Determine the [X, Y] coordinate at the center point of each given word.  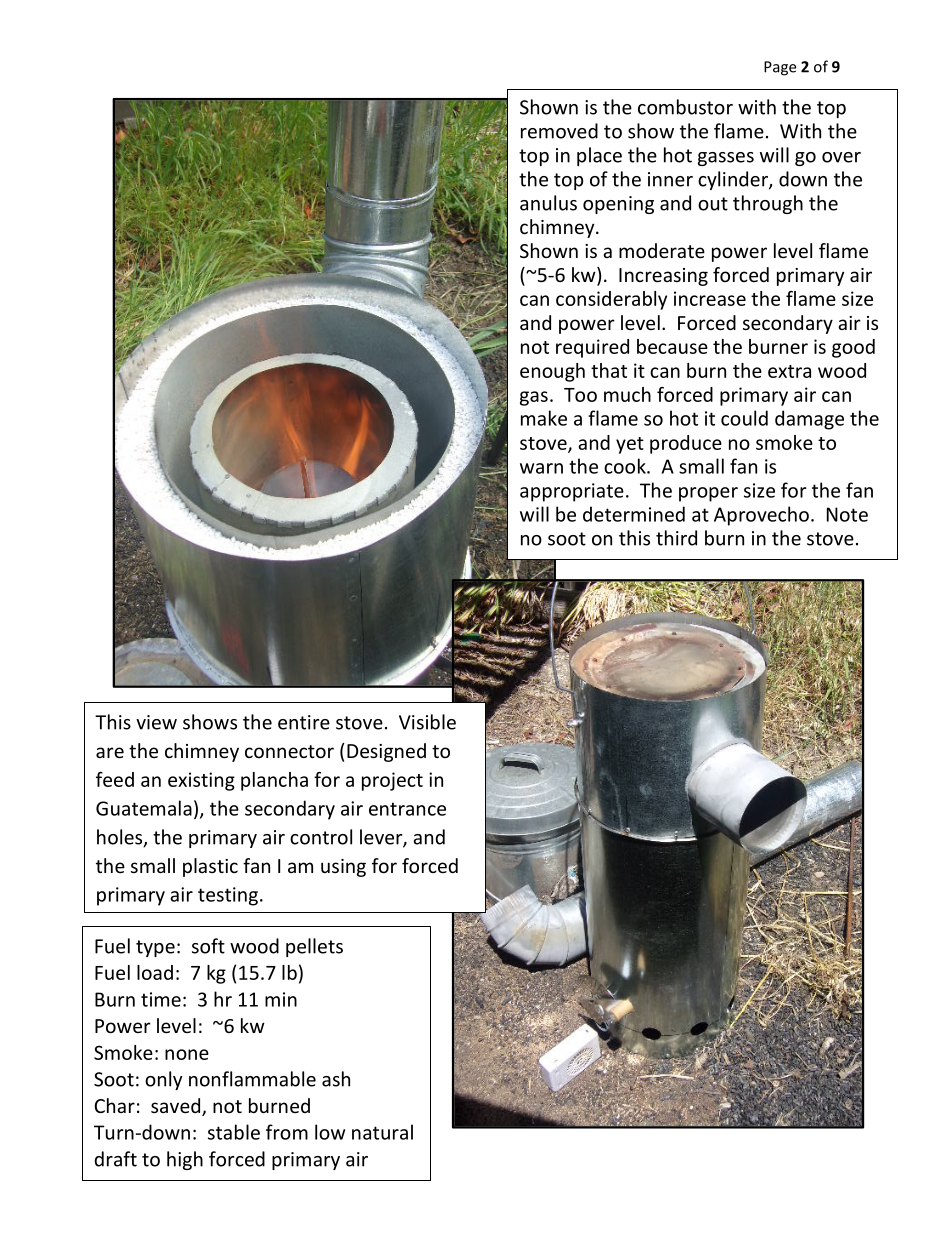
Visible [427, 722]
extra [789, 371]
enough [552, 372]
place [599, 156]
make [544, 418]
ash [336, 1079]
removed [559, 131]
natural [382, 1132]
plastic [210, 867]
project [392, 781]
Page [780, 68]
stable [234, 1132]
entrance [407, 809]
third [676, 538]
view [156, 722]
